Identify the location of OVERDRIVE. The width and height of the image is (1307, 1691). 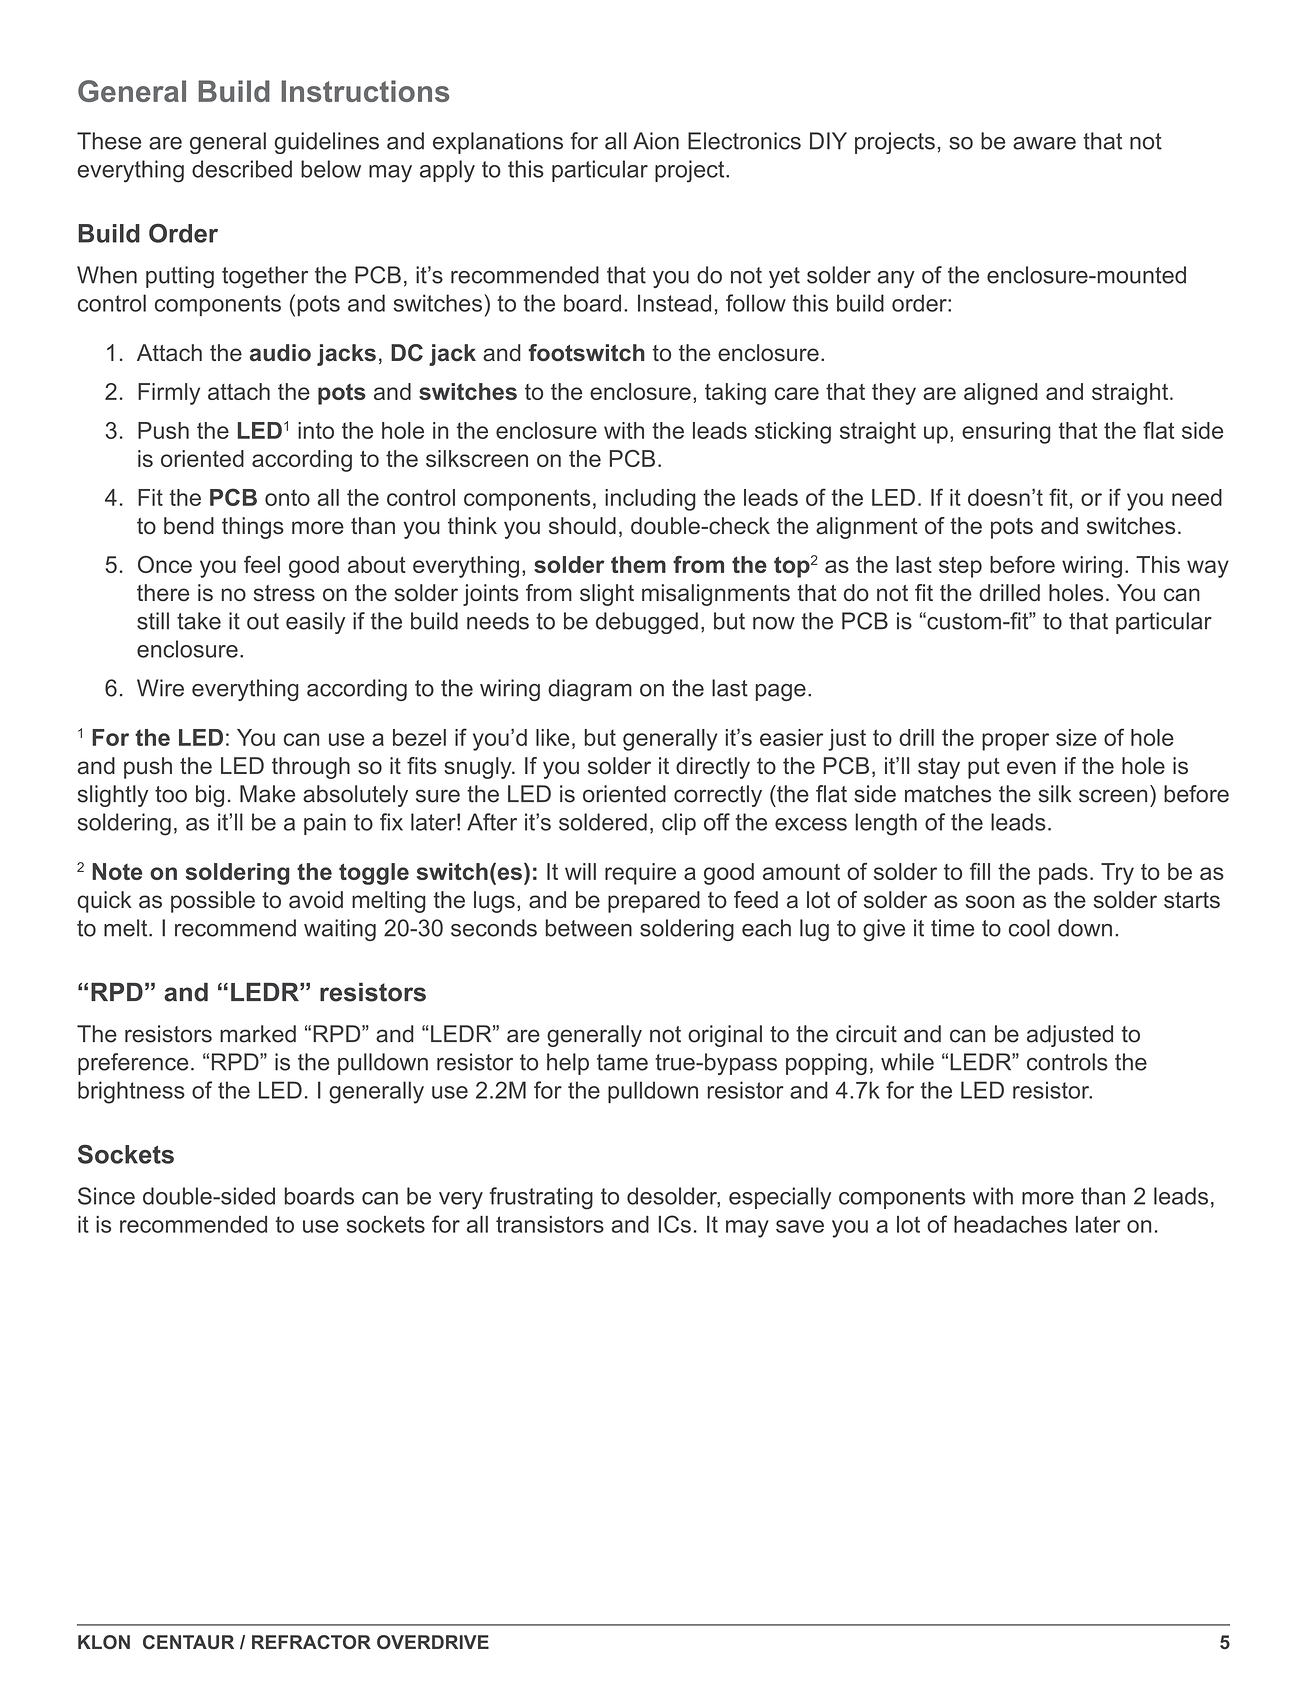
(433, 1642).
